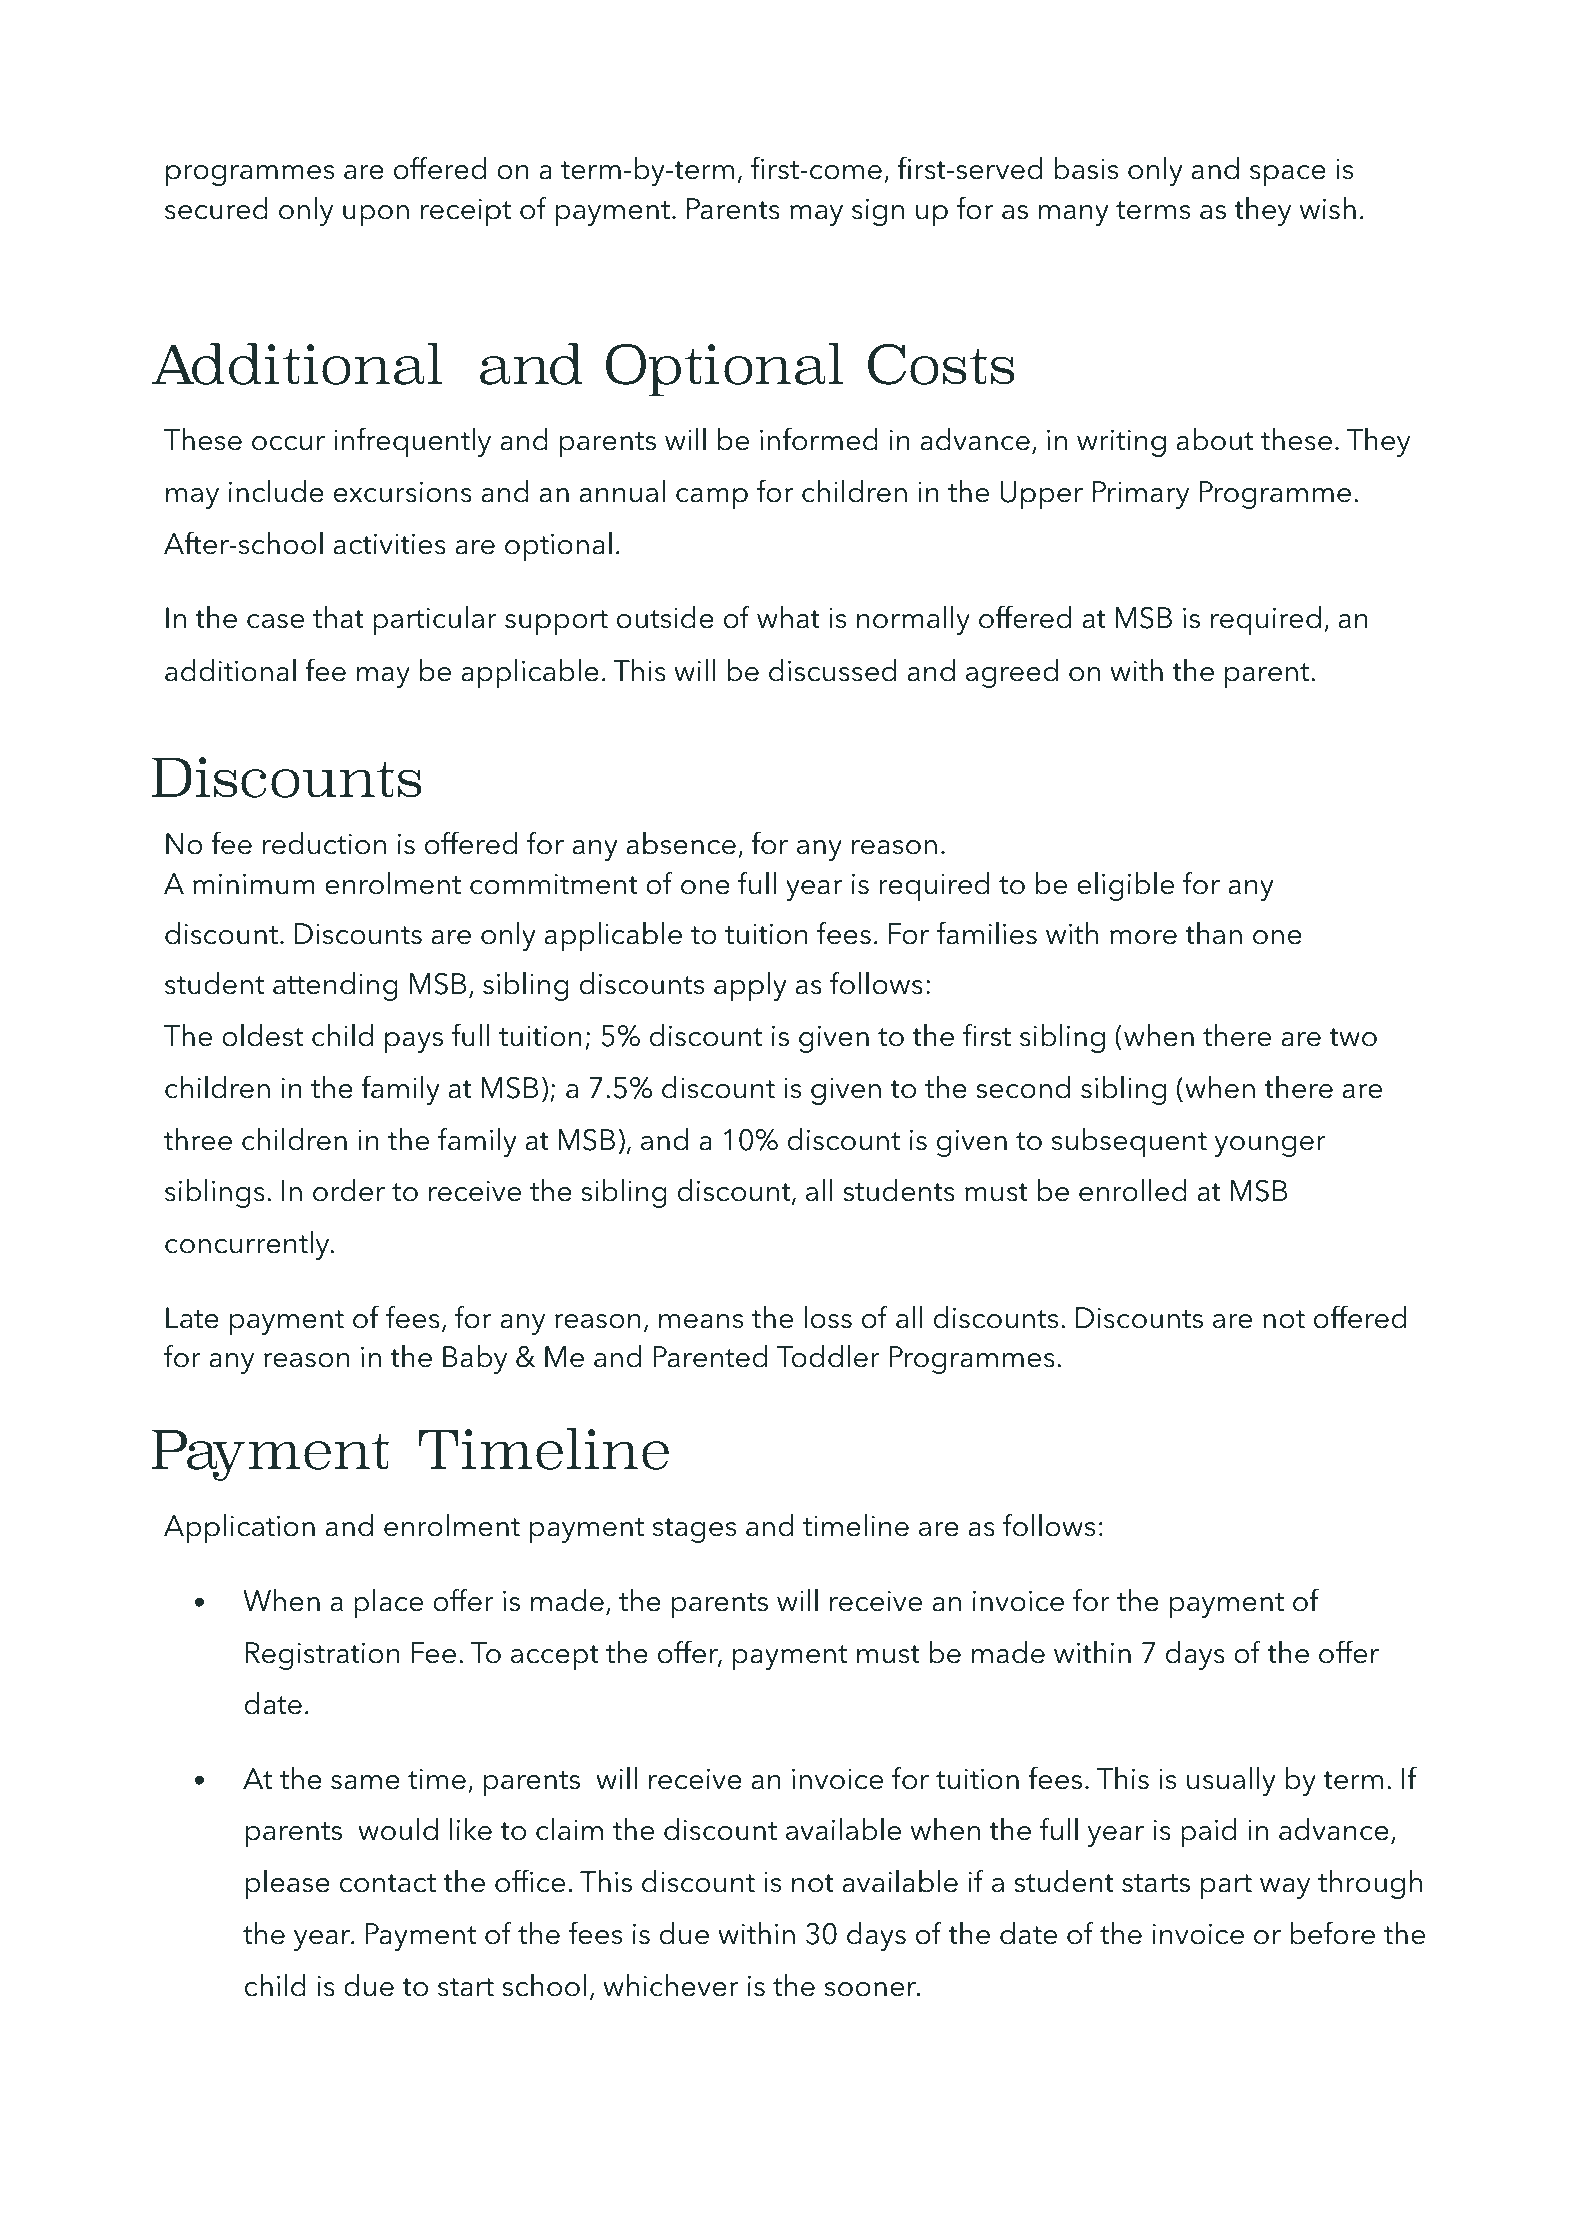 Image resolution: width=1578 pixels, height=2232 pixels. What do you see at coordinates (878, 212) in the page?
I see `sign` at bounding box center [878, 212].
